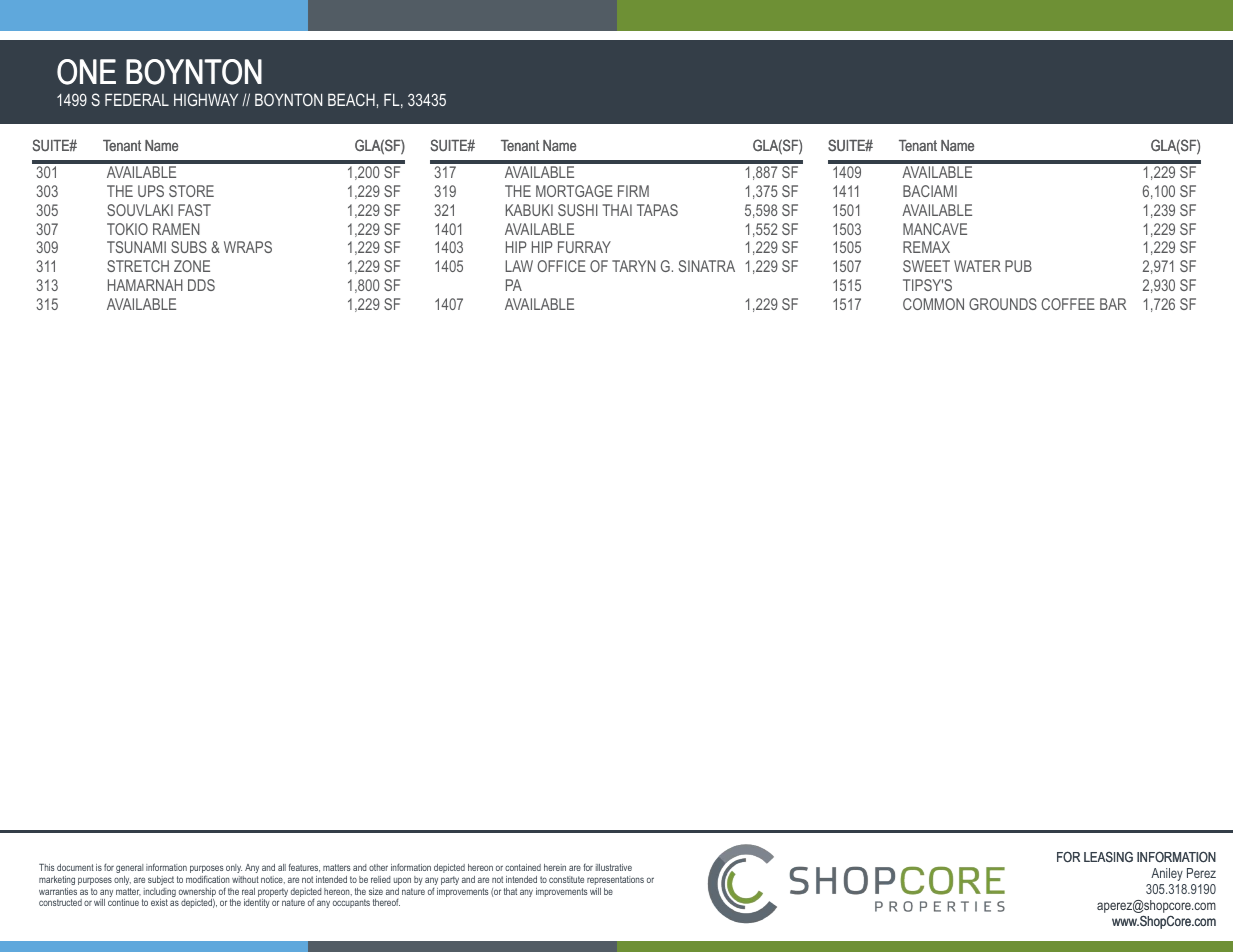 The width and height of the screenshot is (1233, 952). Describe the element at coordinates (161, 880) in the screenshot. I see `subject` at that location.
